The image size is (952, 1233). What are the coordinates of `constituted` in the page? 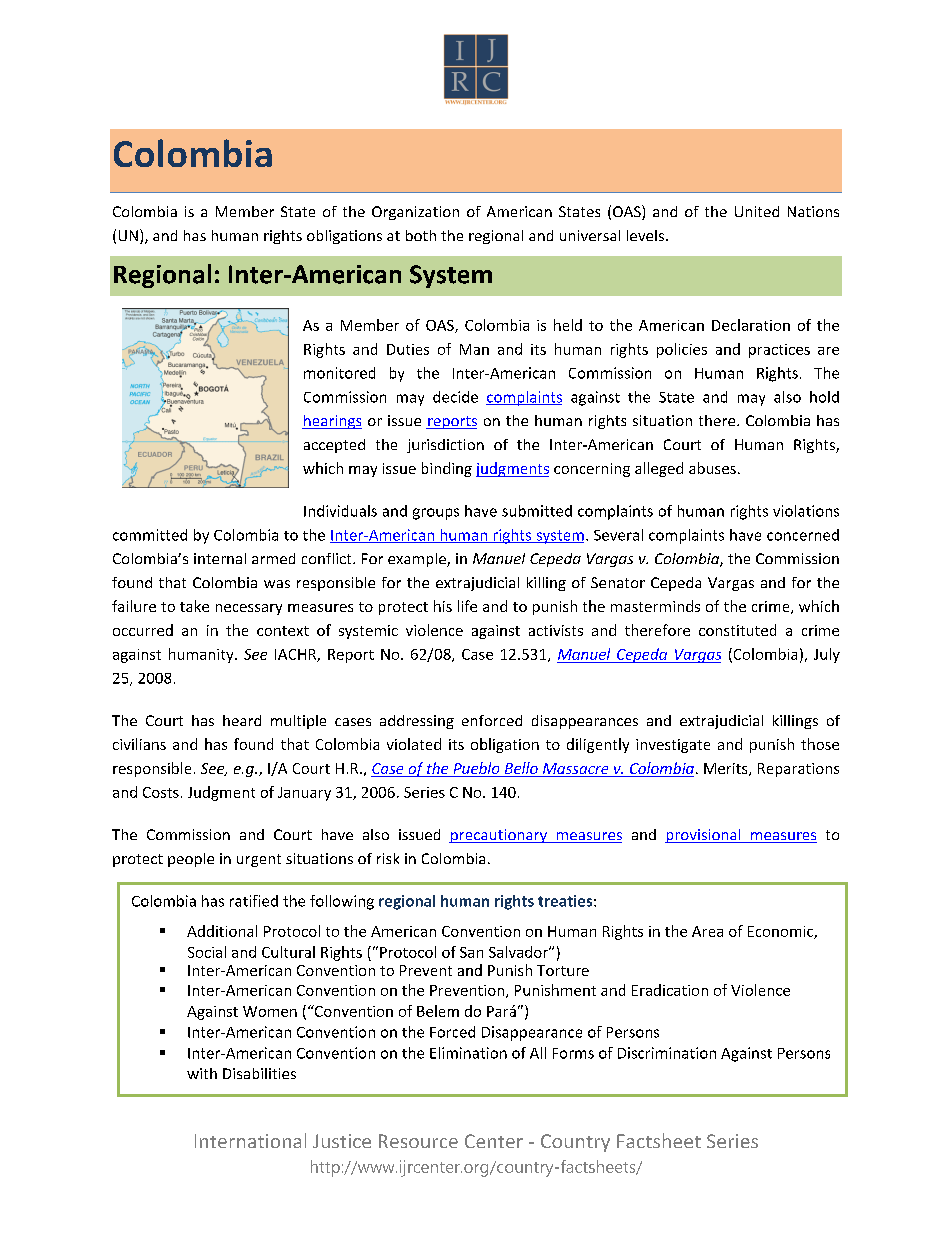 It's located at (737, 630).
